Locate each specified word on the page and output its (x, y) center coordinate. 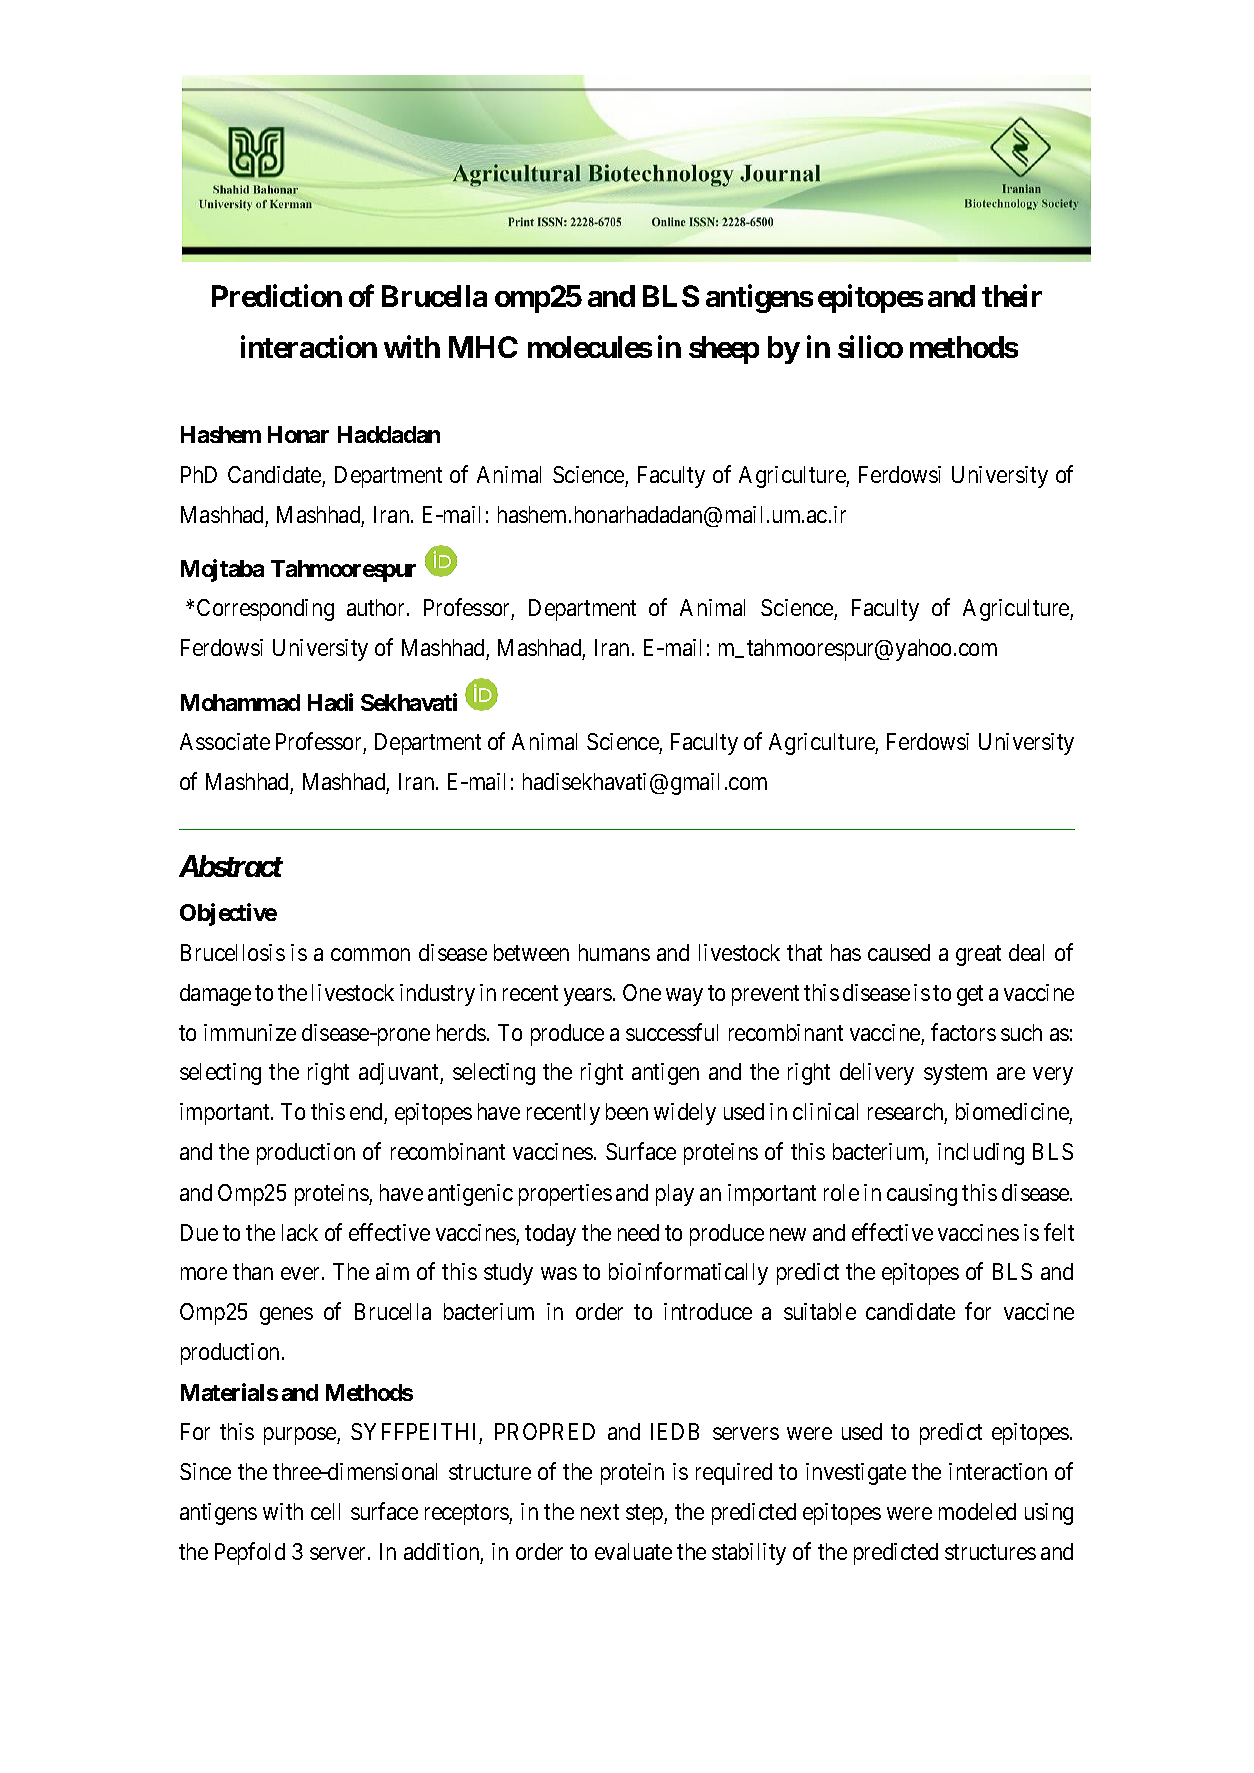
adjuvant (400, 1074)
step (645, 1515)
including (981, 1154)
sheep (724, 350)
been (627, 1111)
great (978, 955)
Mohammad (240, 702)
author (377, 607)
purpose (301, 1436)
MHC (483, 347)
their (1012, 296)
